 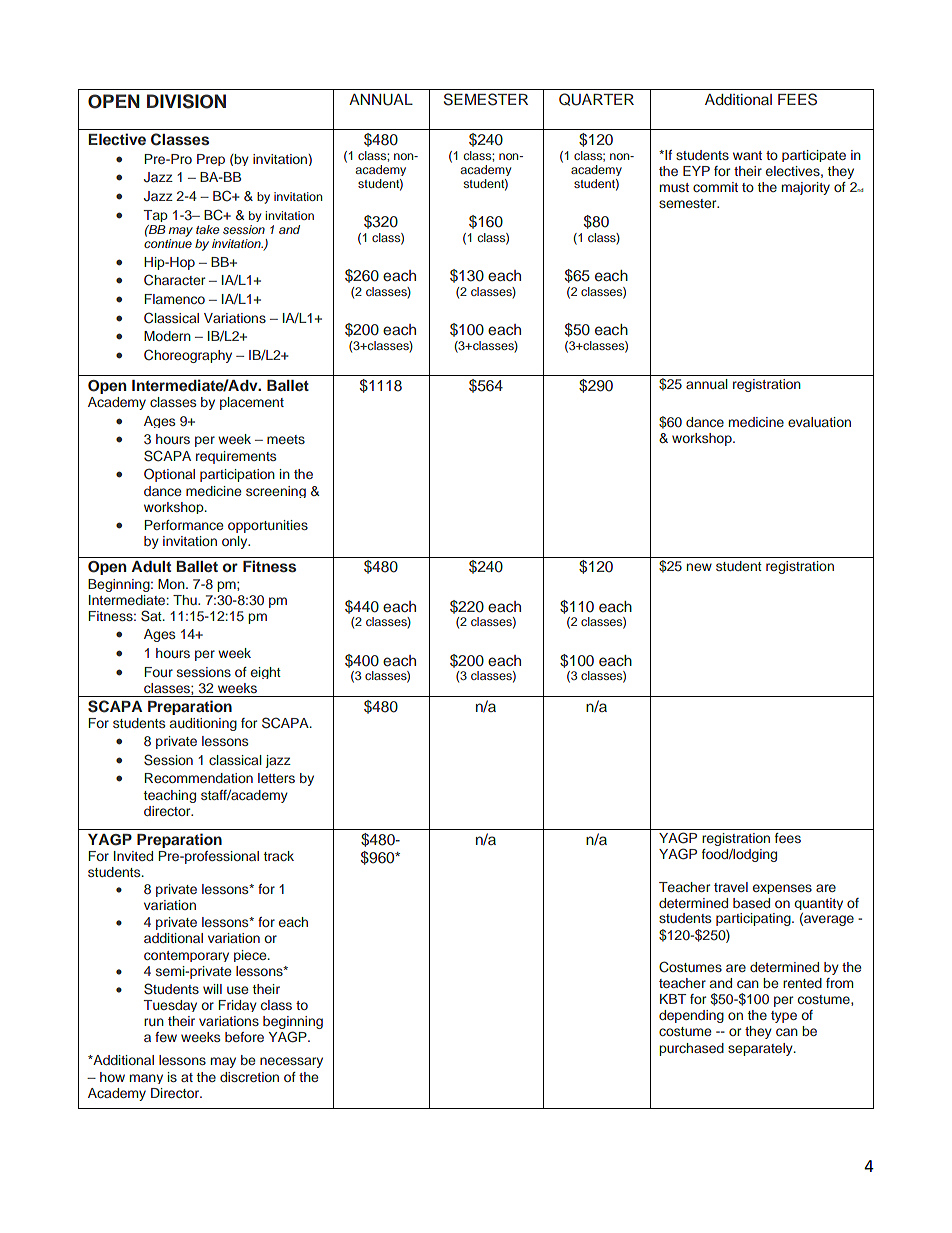 What do you see at coordinates (596, 99) in the document?
I see `QUARTER` at bounding box center [596, 99].
